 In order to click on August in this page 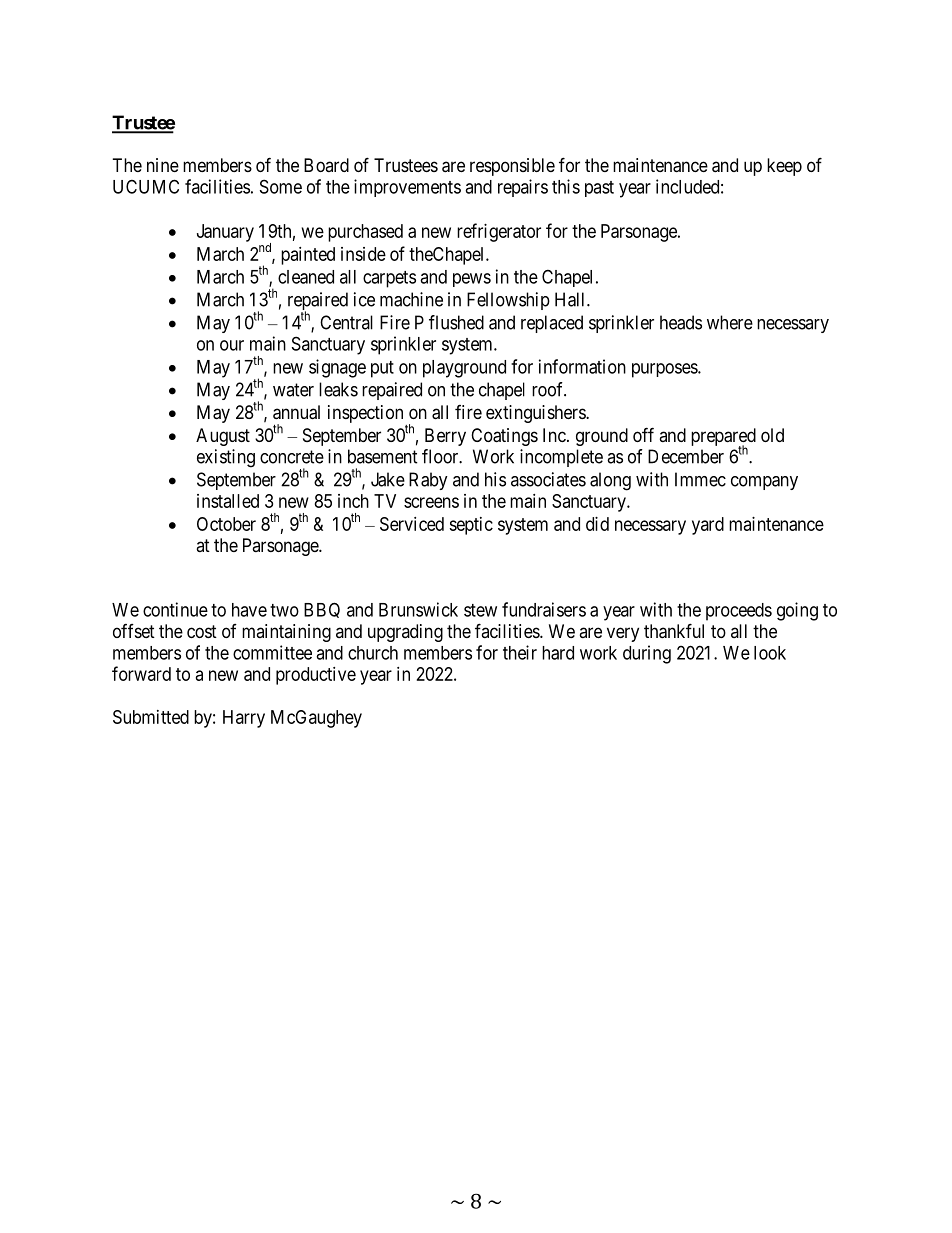, I will do `click(223, 437)`.
